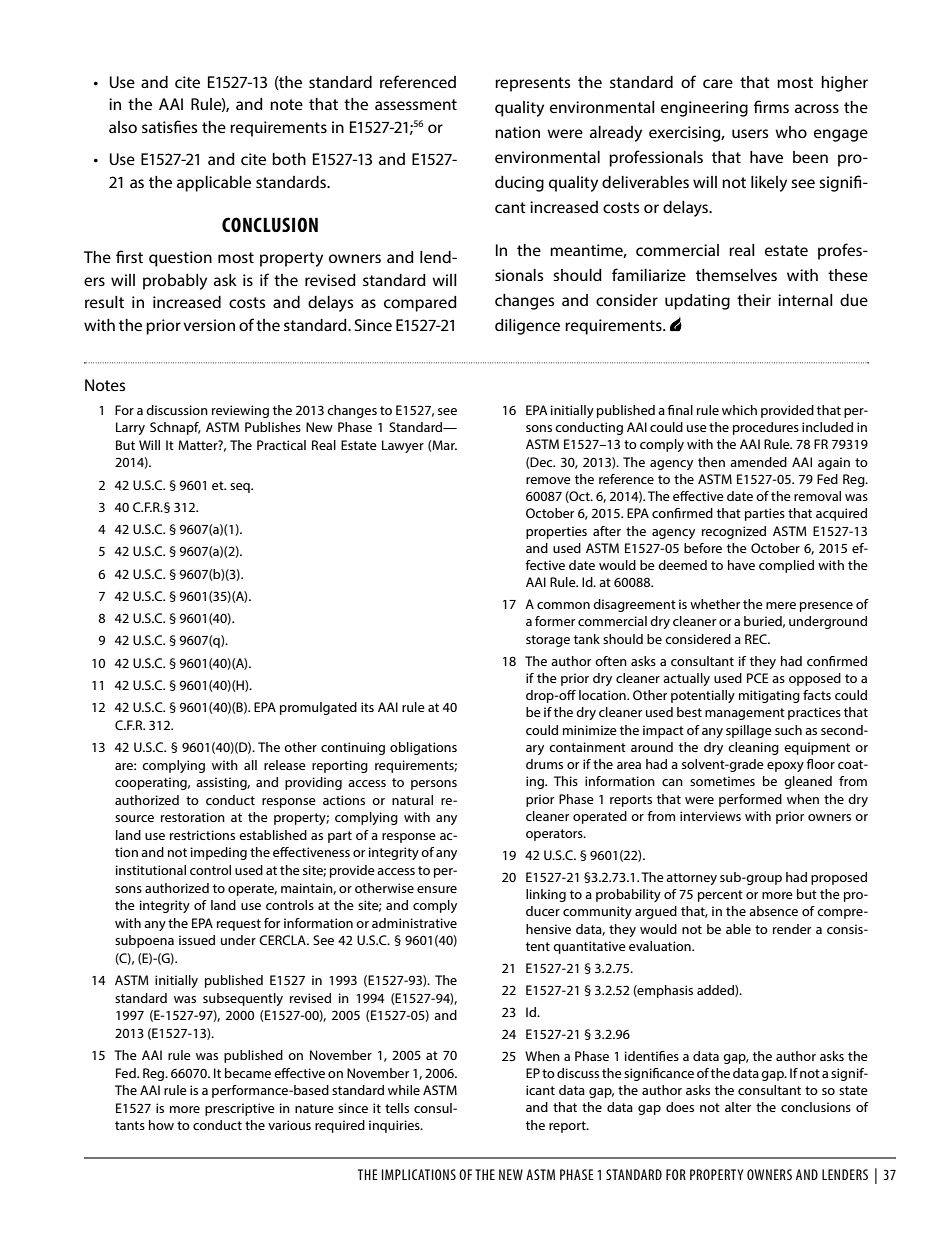  I want to click on while, so click(404, 1090).
